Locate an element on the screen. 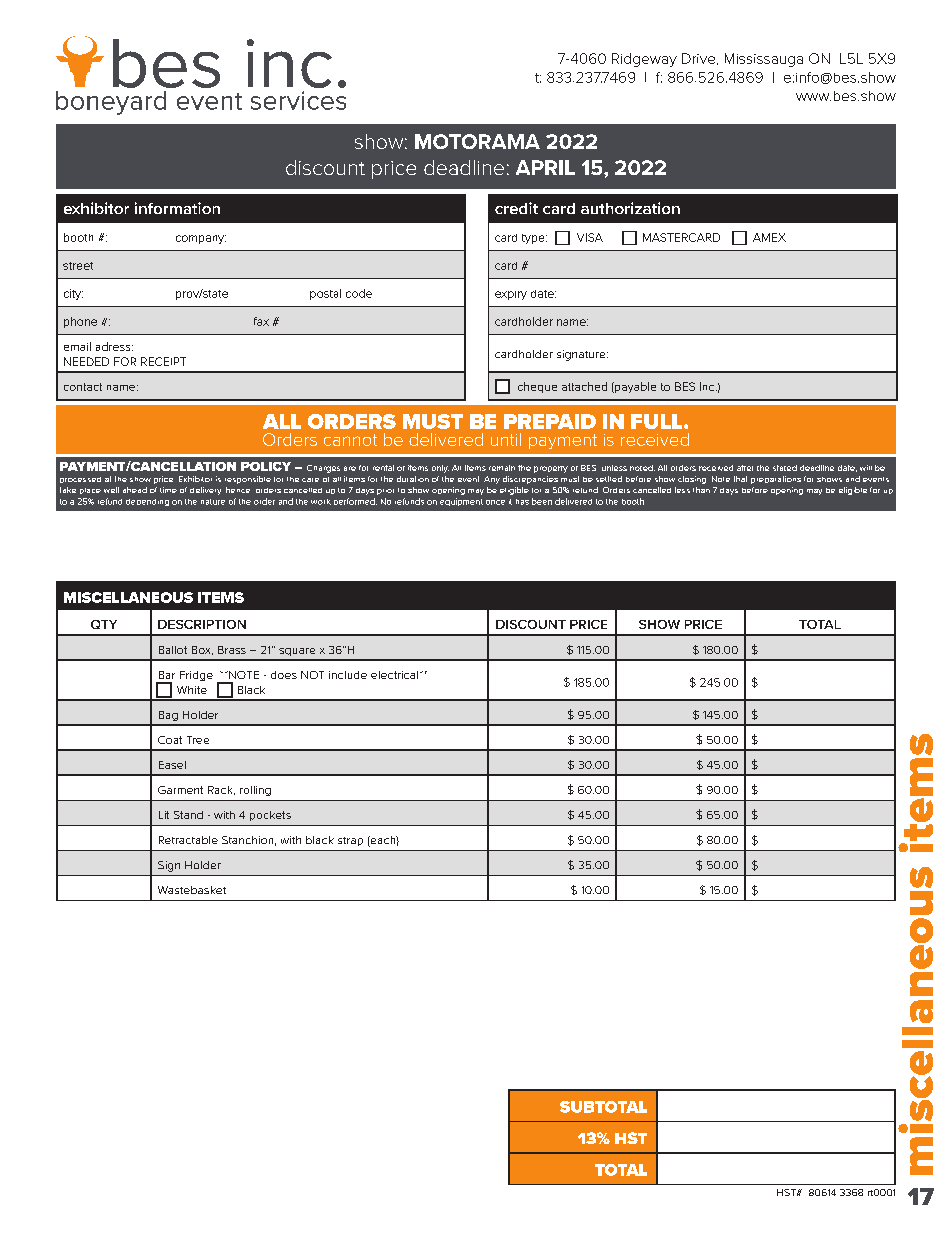  than is located at coordinates (701, 490).
